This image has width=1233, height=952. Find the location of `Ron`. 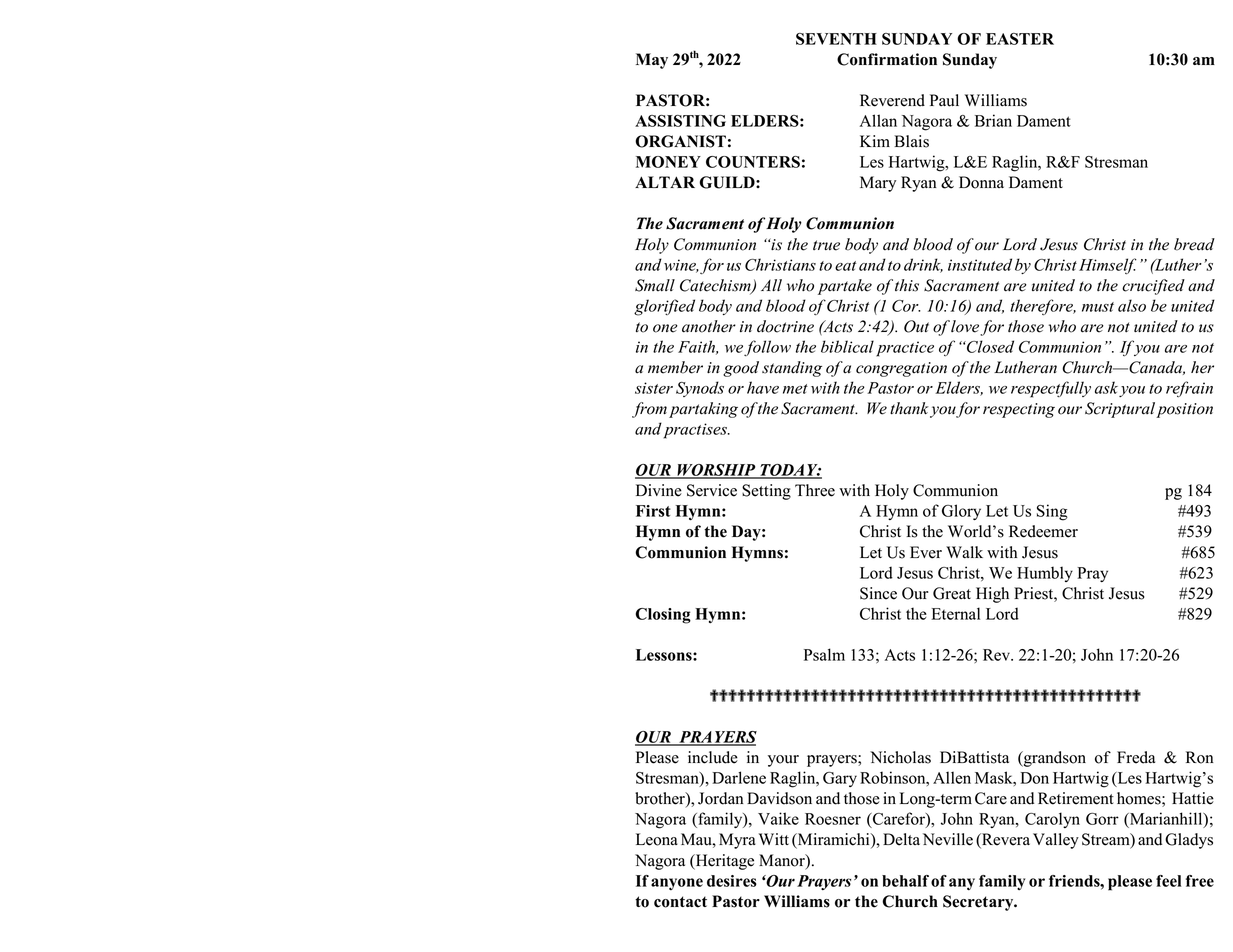

Ron is located at coordinates (1200, 757).
